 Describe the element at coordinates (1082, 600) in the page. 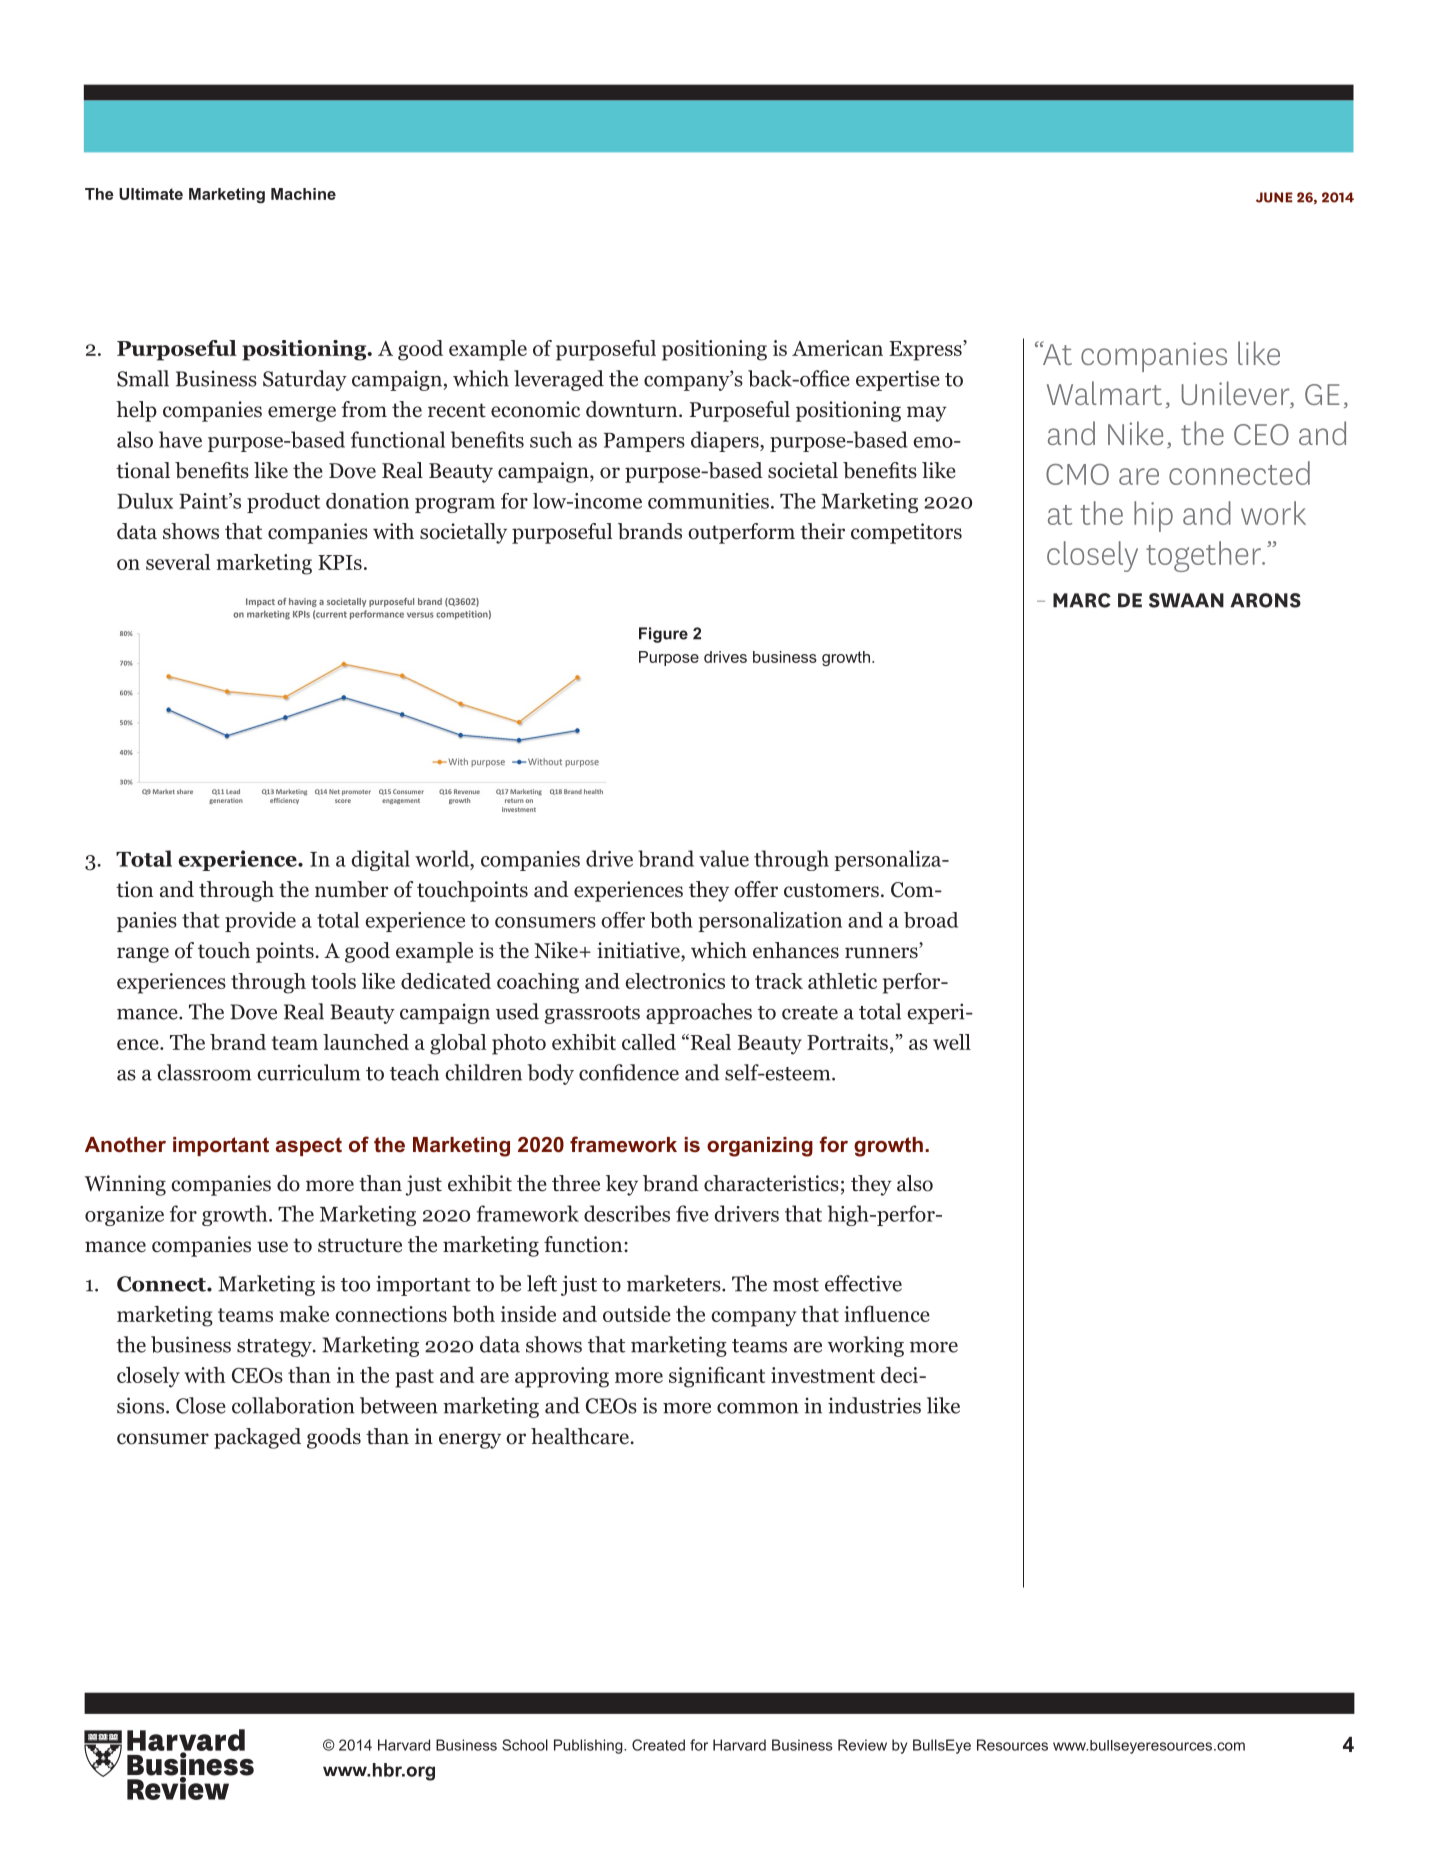

I see `Marc` at that location.
